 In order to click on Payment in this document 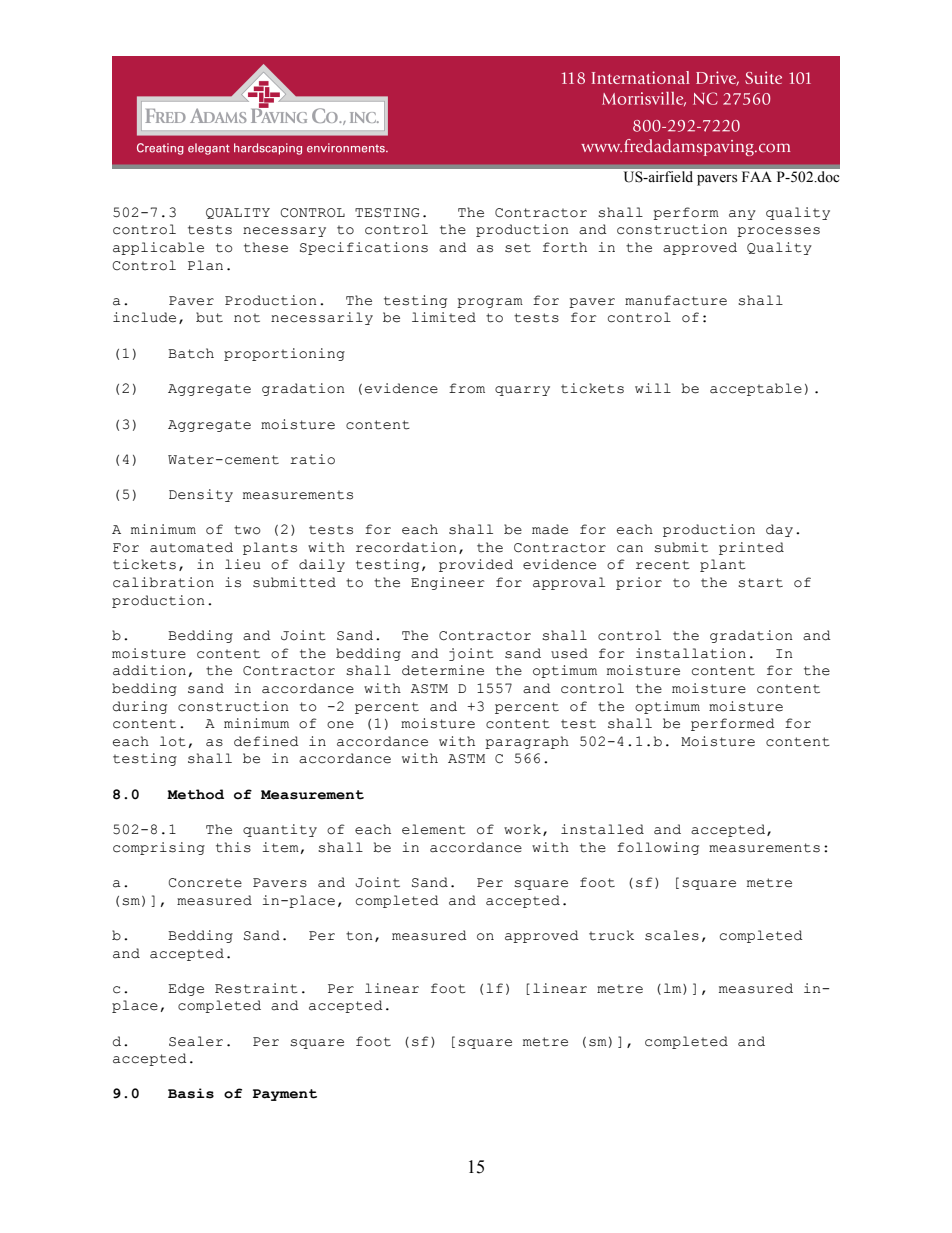, I will do `click(285, 1095)`.
